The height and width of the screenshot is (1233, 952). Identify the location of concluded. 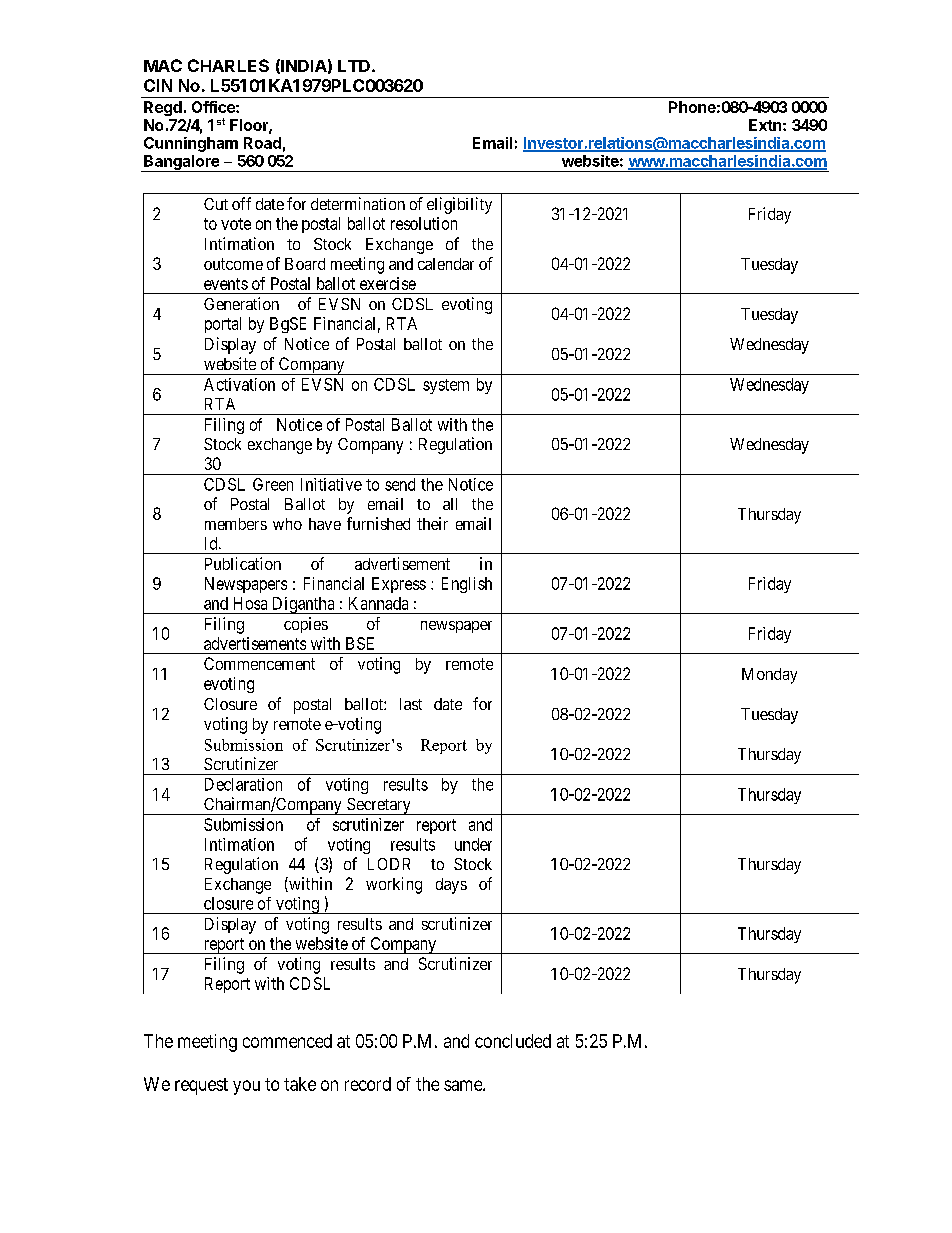
(513, 1041).
